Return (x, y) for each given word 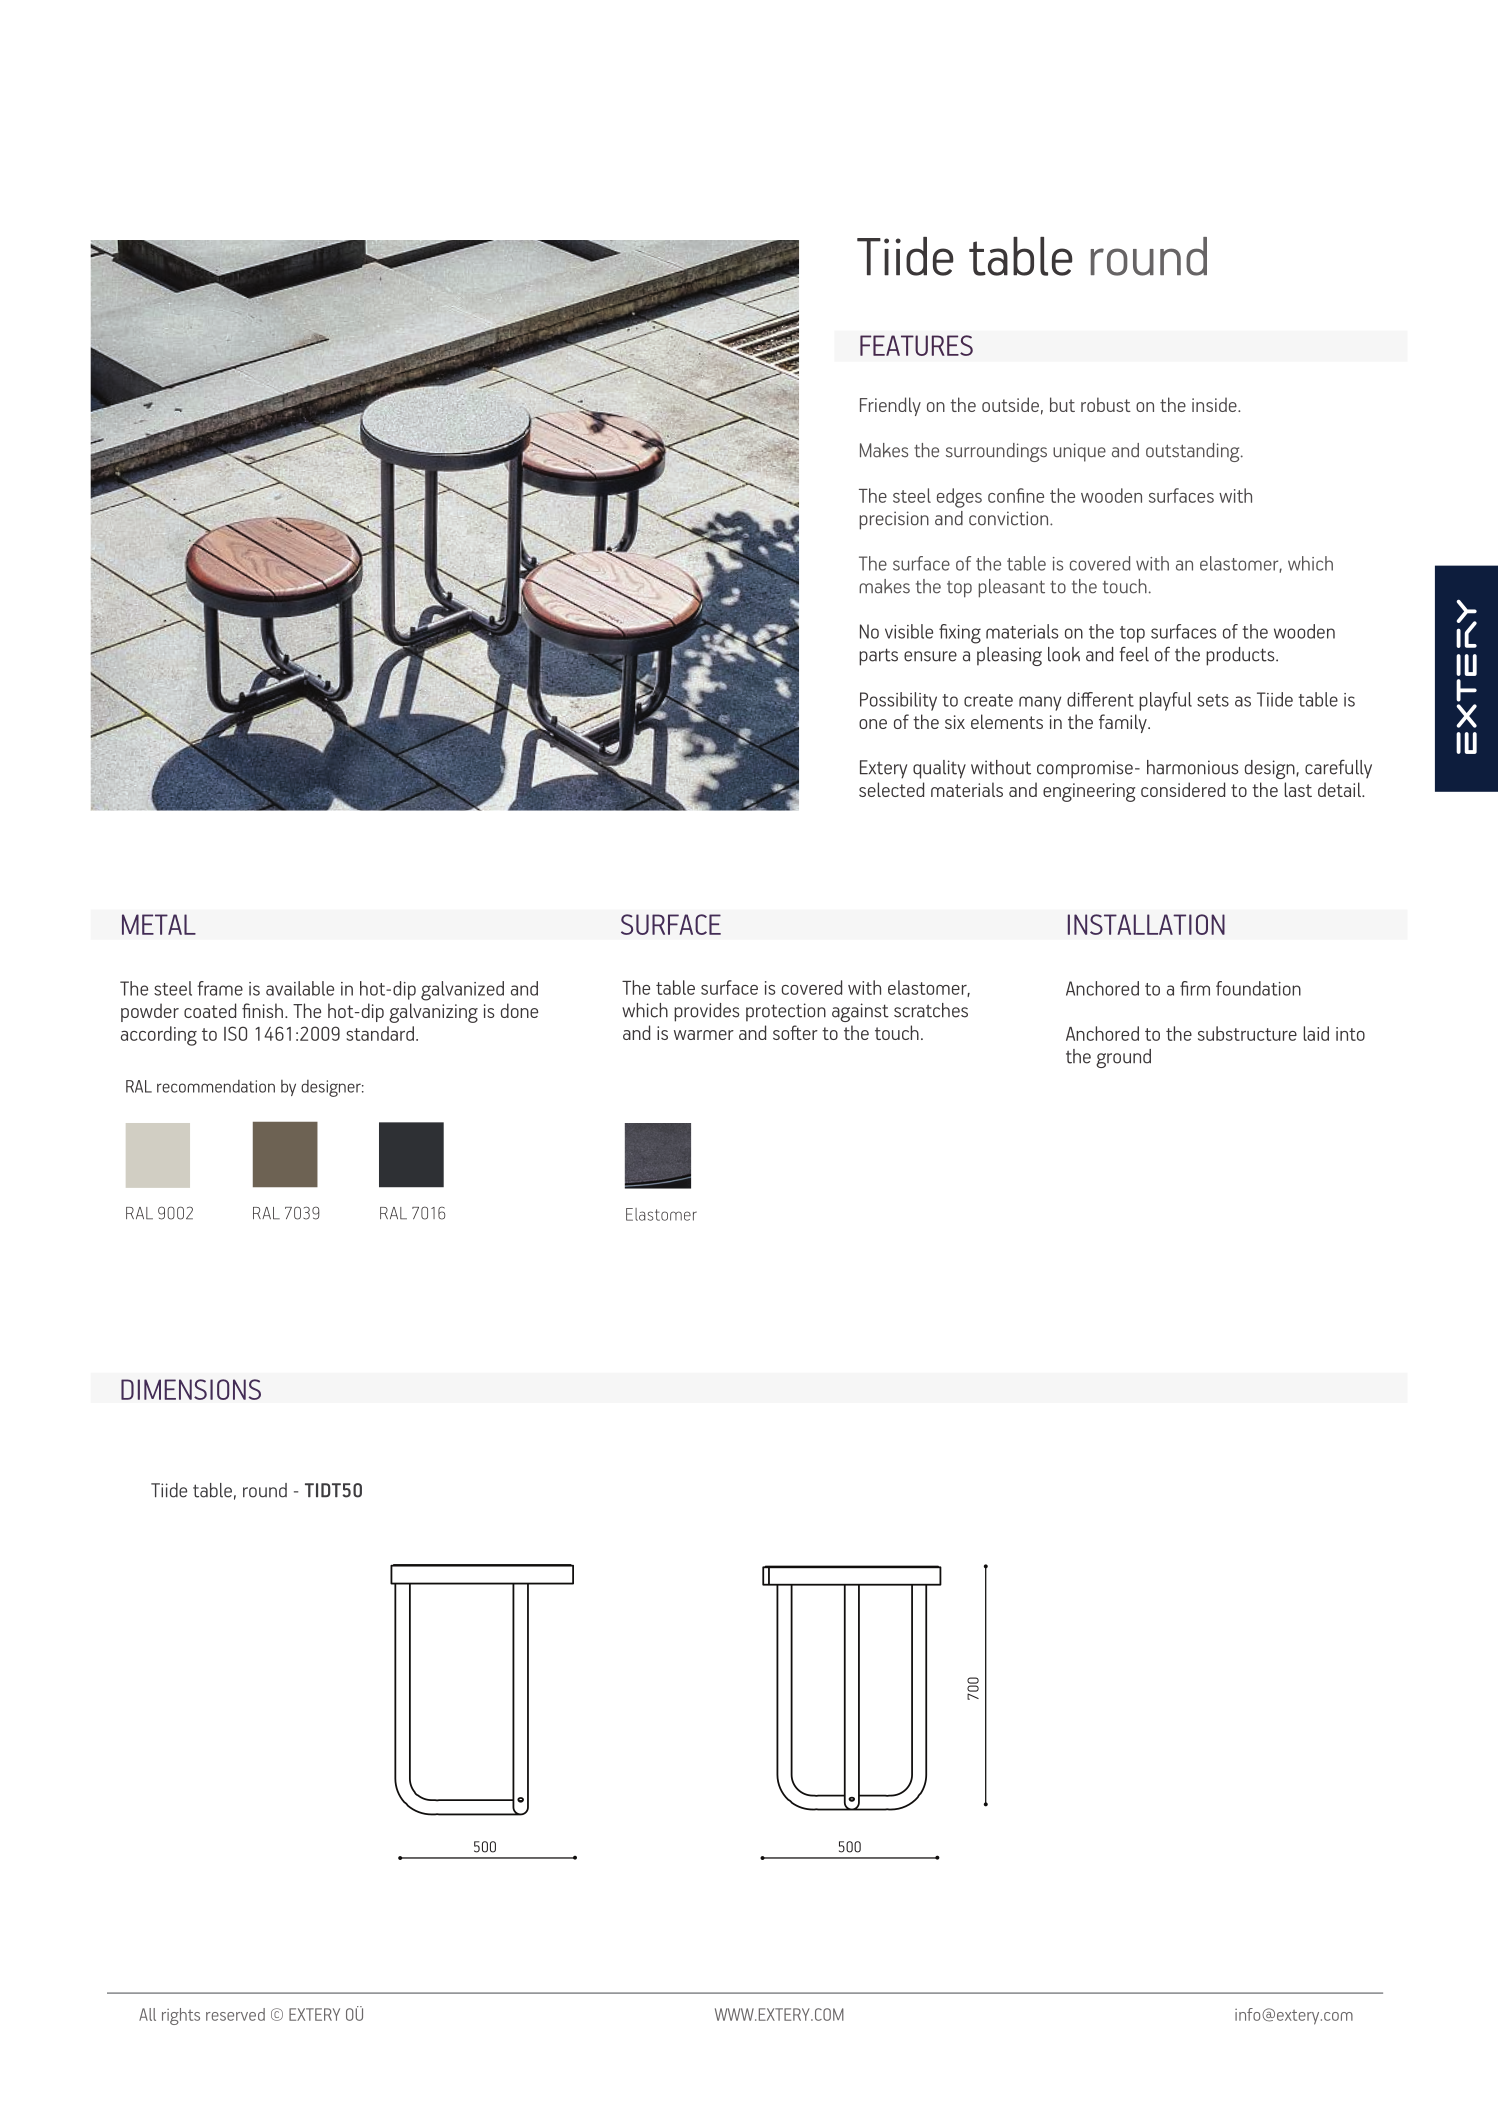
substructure (1247, 1033)
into (1350, 1034)
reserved (235, 2014)
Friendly (890, 406)
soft (787, 1032)
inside (1215, 404)
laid (1316, 1033)
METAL (159, 924)
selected (891, 789)
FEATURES (916, 345)
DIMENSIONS (191, 1389)
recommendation (216, 1086)
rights (181, 2016)
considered (1183, 789)
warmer (704, 1035)
